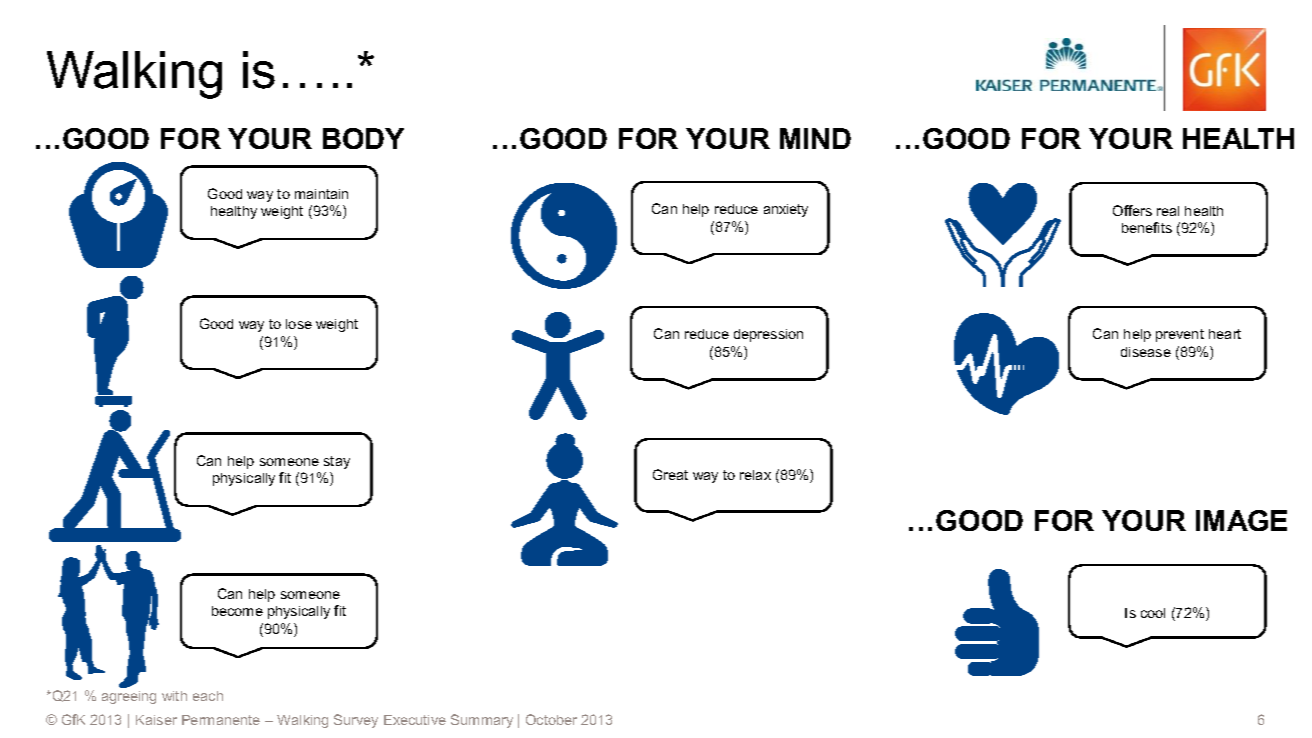 The width and height of the screenshot is (1312, 738). I want to click on maintain, so click(321, 194).
